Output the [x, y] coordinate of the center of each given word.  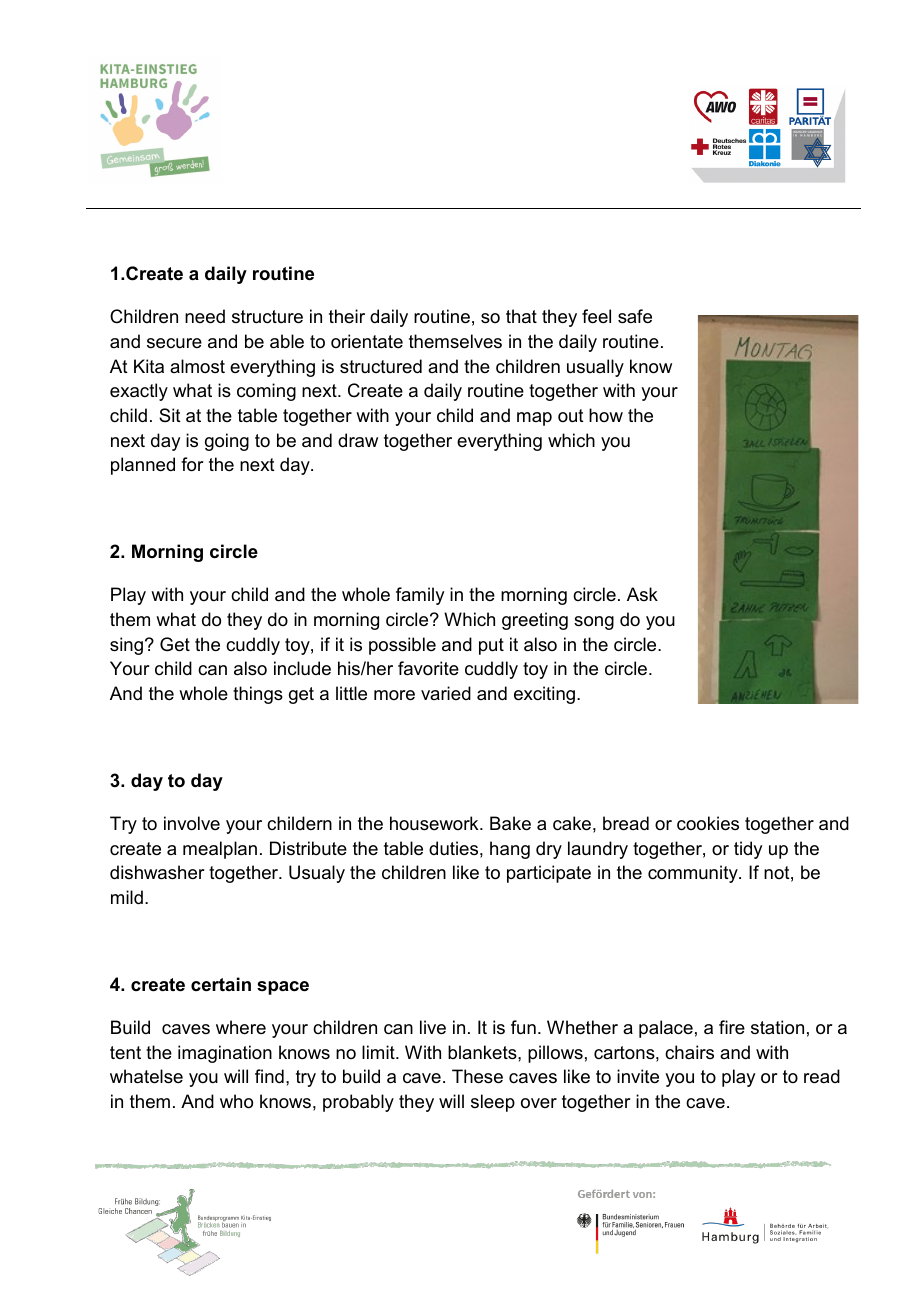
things [258, 695]
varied [446, 693]
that [521, 316]
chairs [689, 1052]
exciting [546, 695]
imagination [225, 1054]
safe [635, 316]
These [477, 1076]
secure [174, 343]
